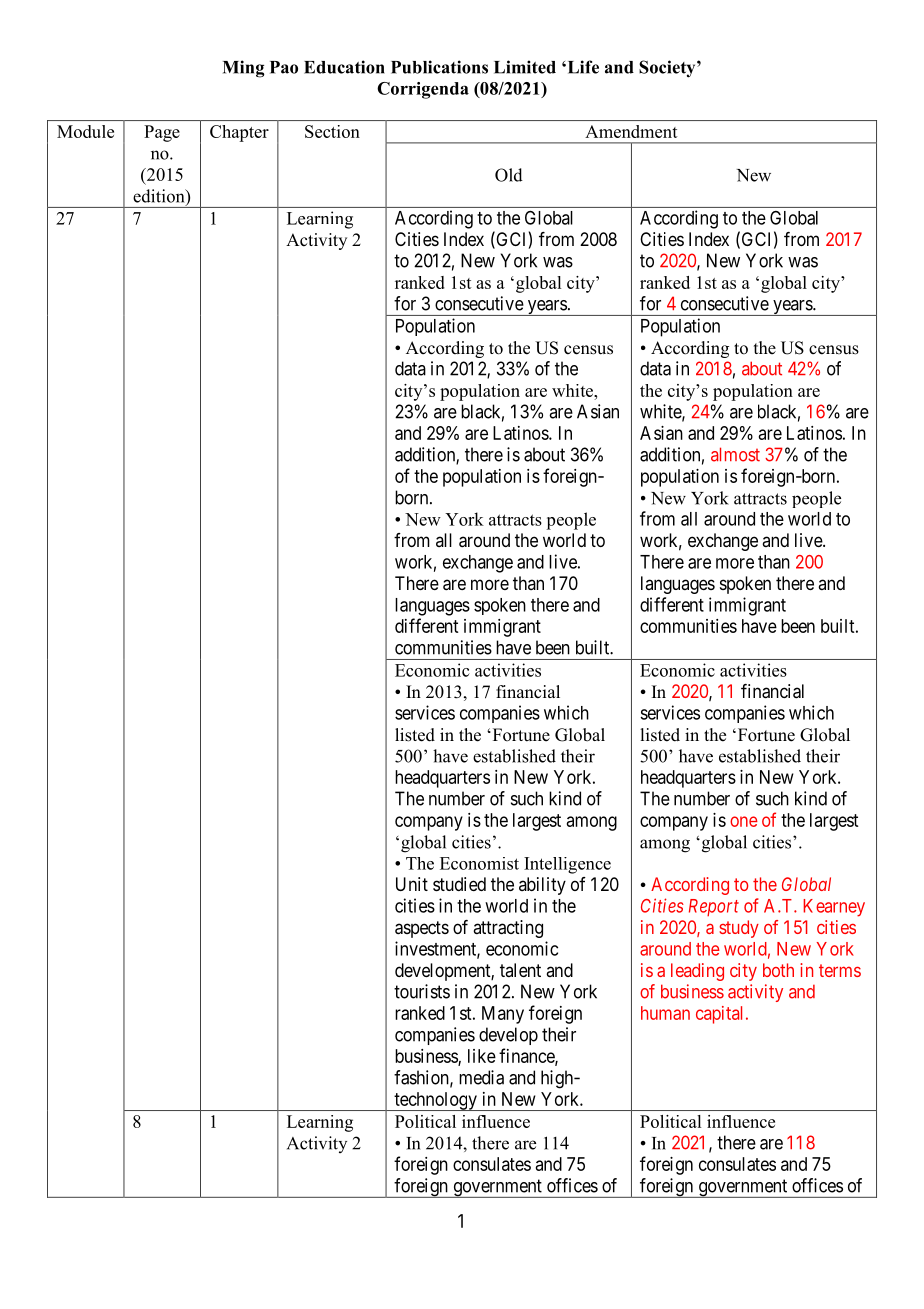  I want to click on one, so click(744, 821).
